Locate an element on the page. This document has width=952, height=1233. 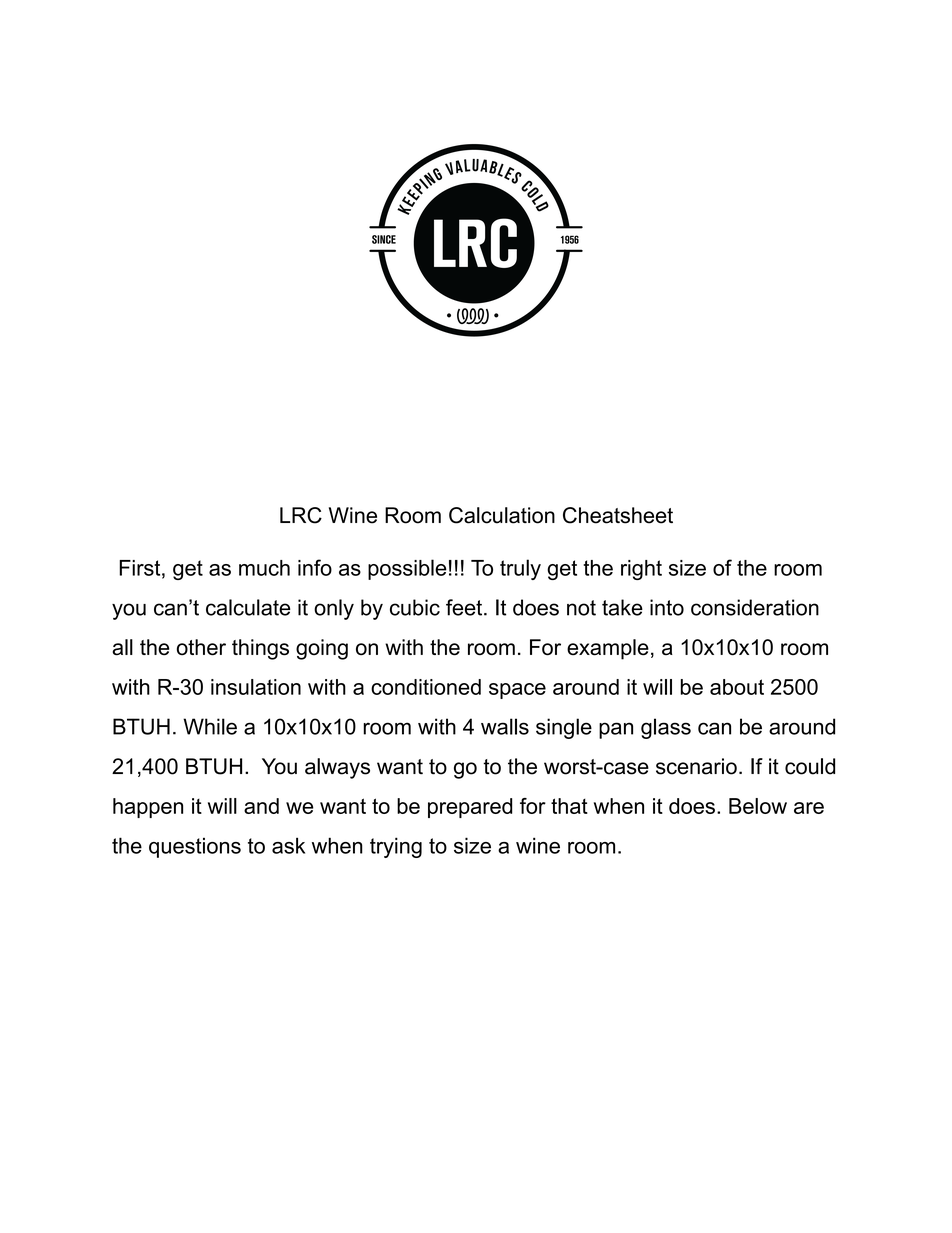
questions is located at coordinates (195, 848).
